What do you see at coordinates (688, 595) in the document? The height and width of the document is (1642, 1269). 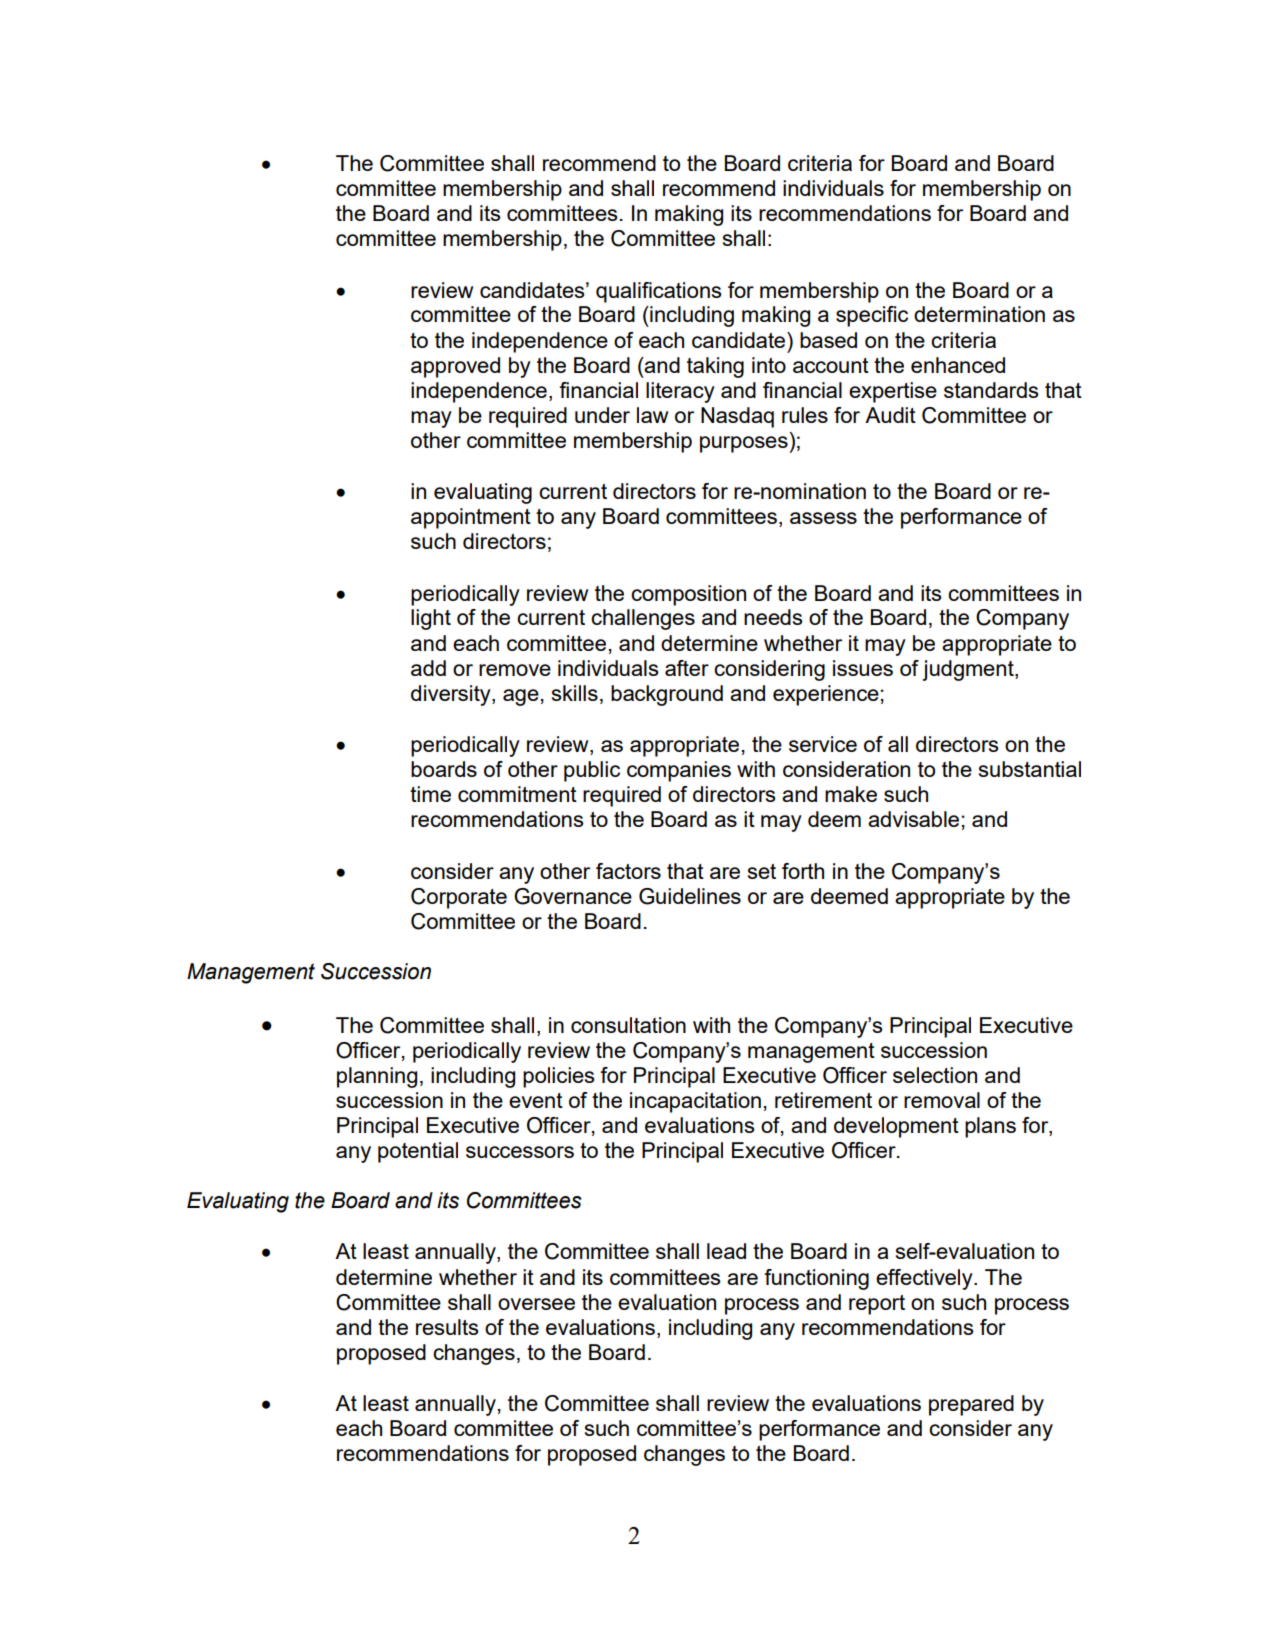 I see `composition` at bounding box center [688, 595].
